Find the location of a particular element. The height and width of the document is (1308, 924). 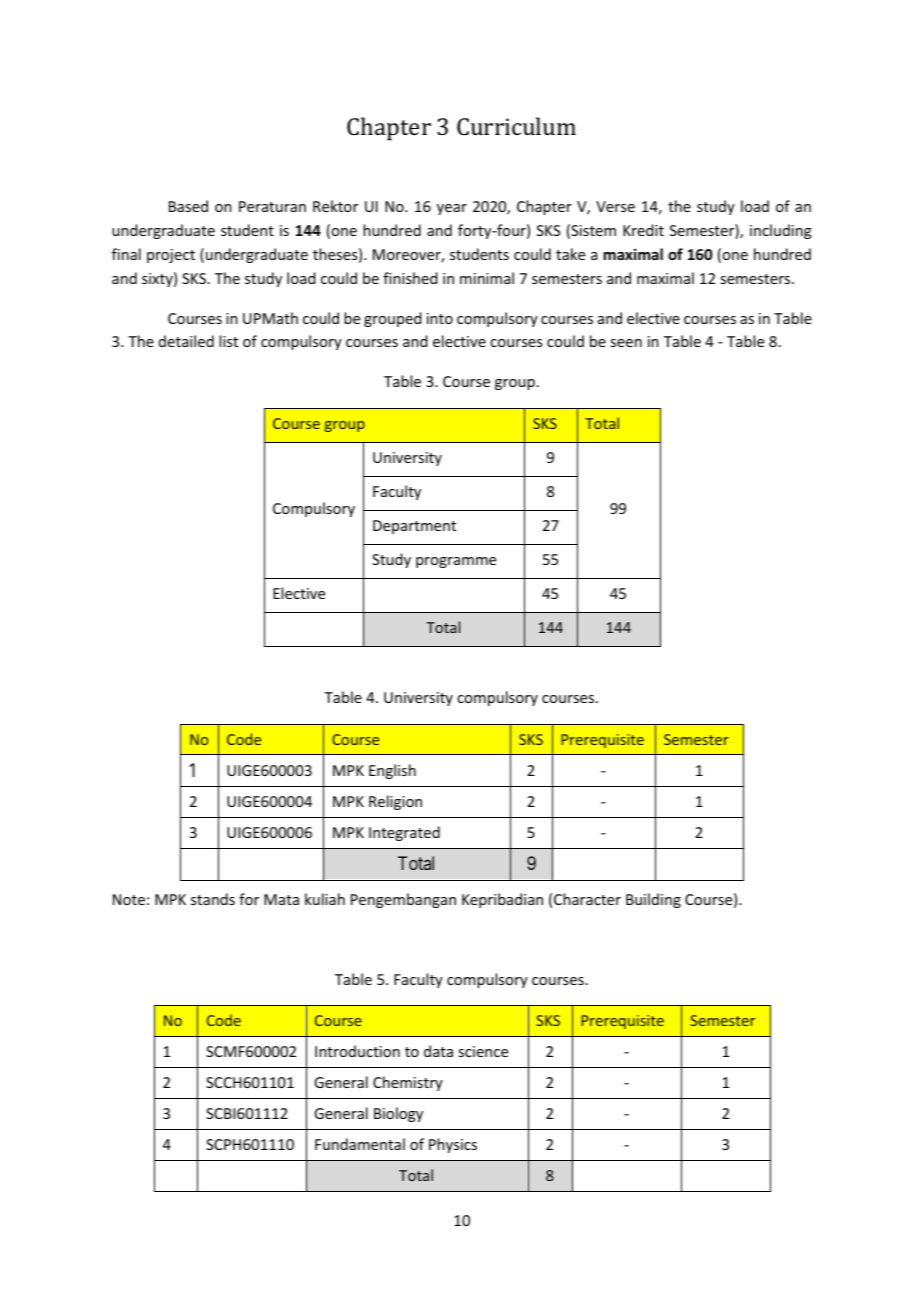

Based is located at coordinates (188, 206).
